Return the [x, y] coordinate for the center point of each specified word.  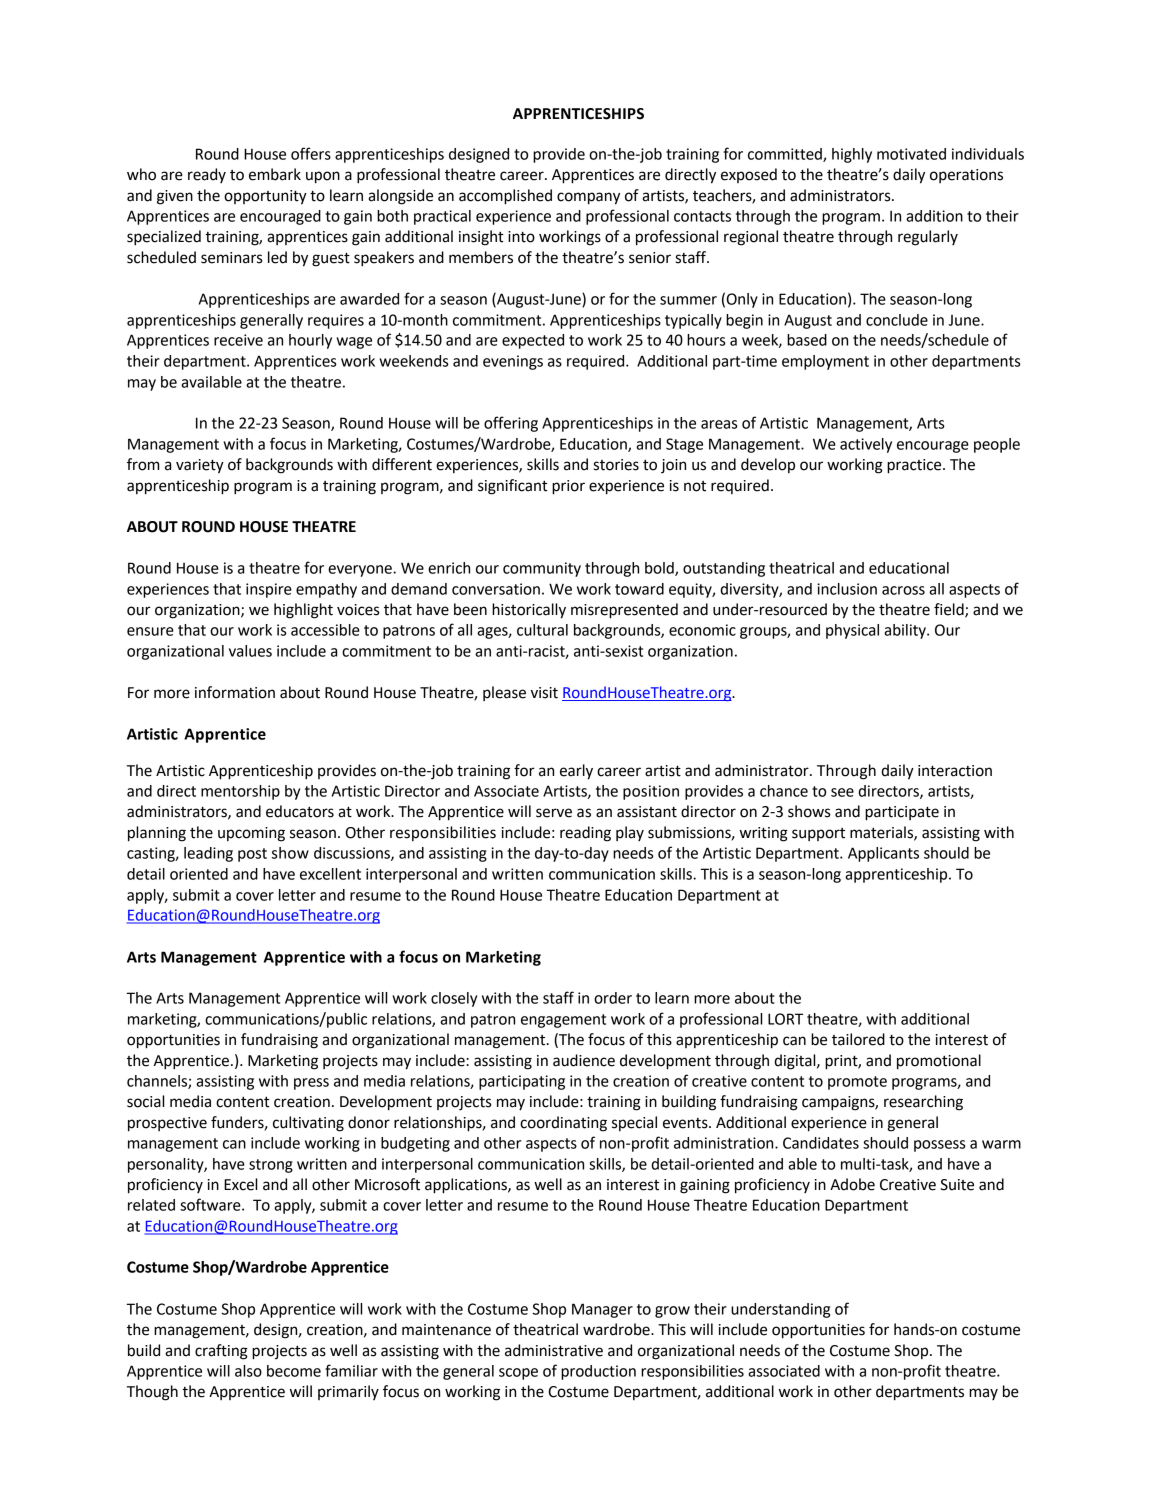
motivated [911, 154]
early [576, 772]
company [588, 198]
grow [672, 1312]
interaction [955, 771]
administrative [554, 1350]
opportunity [265, 197]
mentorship [240, 792]
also [248, 1371]
